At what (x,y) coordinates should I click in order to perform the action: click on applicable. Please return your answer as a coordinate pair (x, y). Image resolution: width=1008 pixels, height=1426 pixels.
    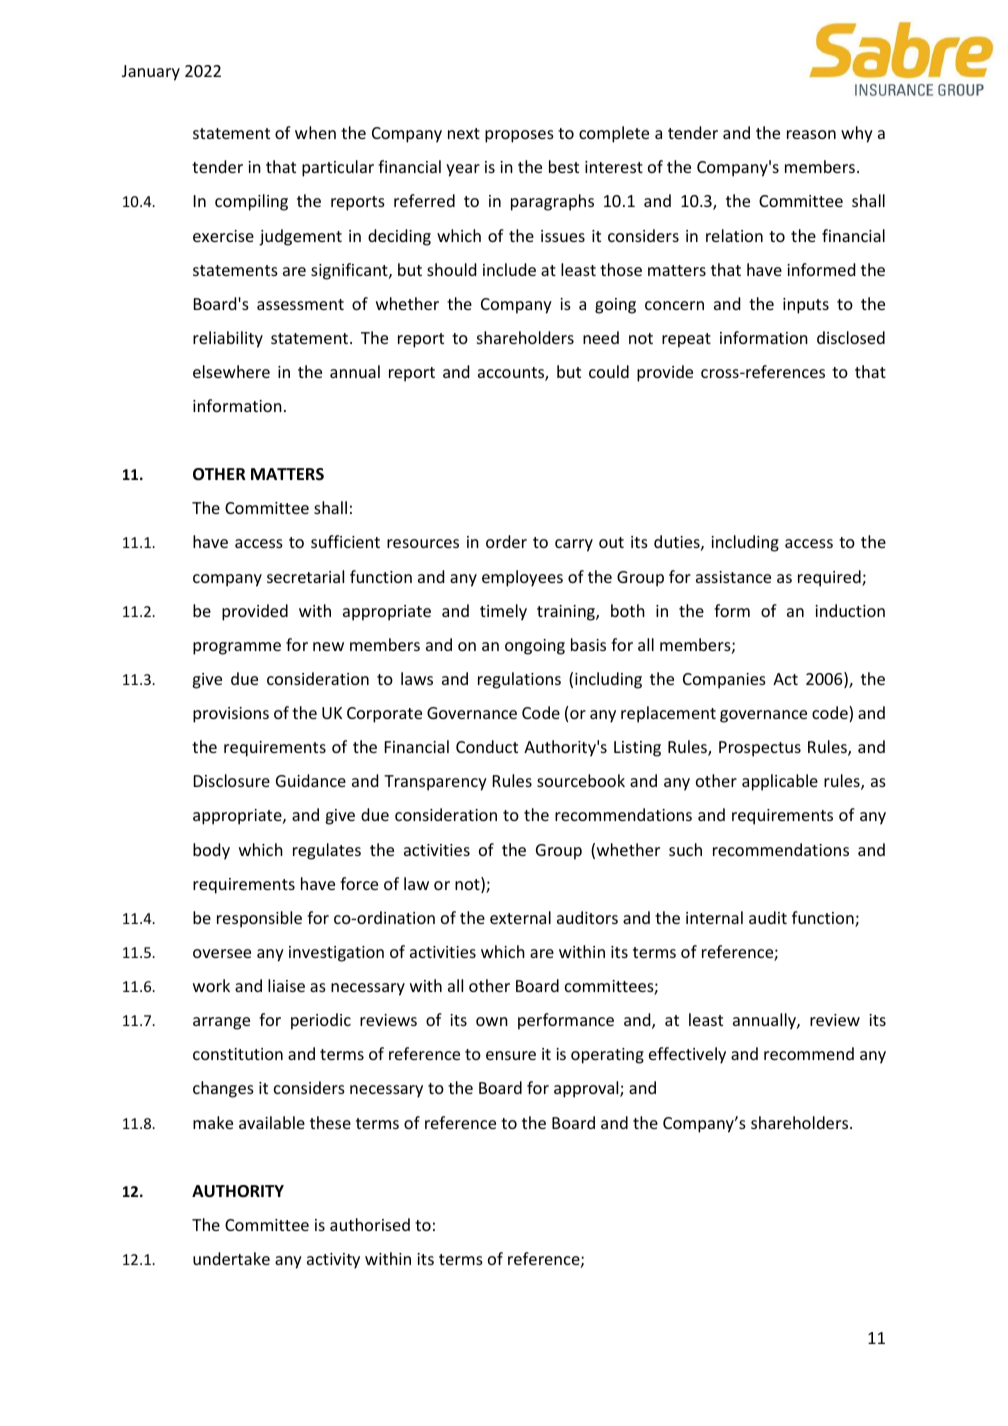
    Looking at the image, I should click on (780, 782).
